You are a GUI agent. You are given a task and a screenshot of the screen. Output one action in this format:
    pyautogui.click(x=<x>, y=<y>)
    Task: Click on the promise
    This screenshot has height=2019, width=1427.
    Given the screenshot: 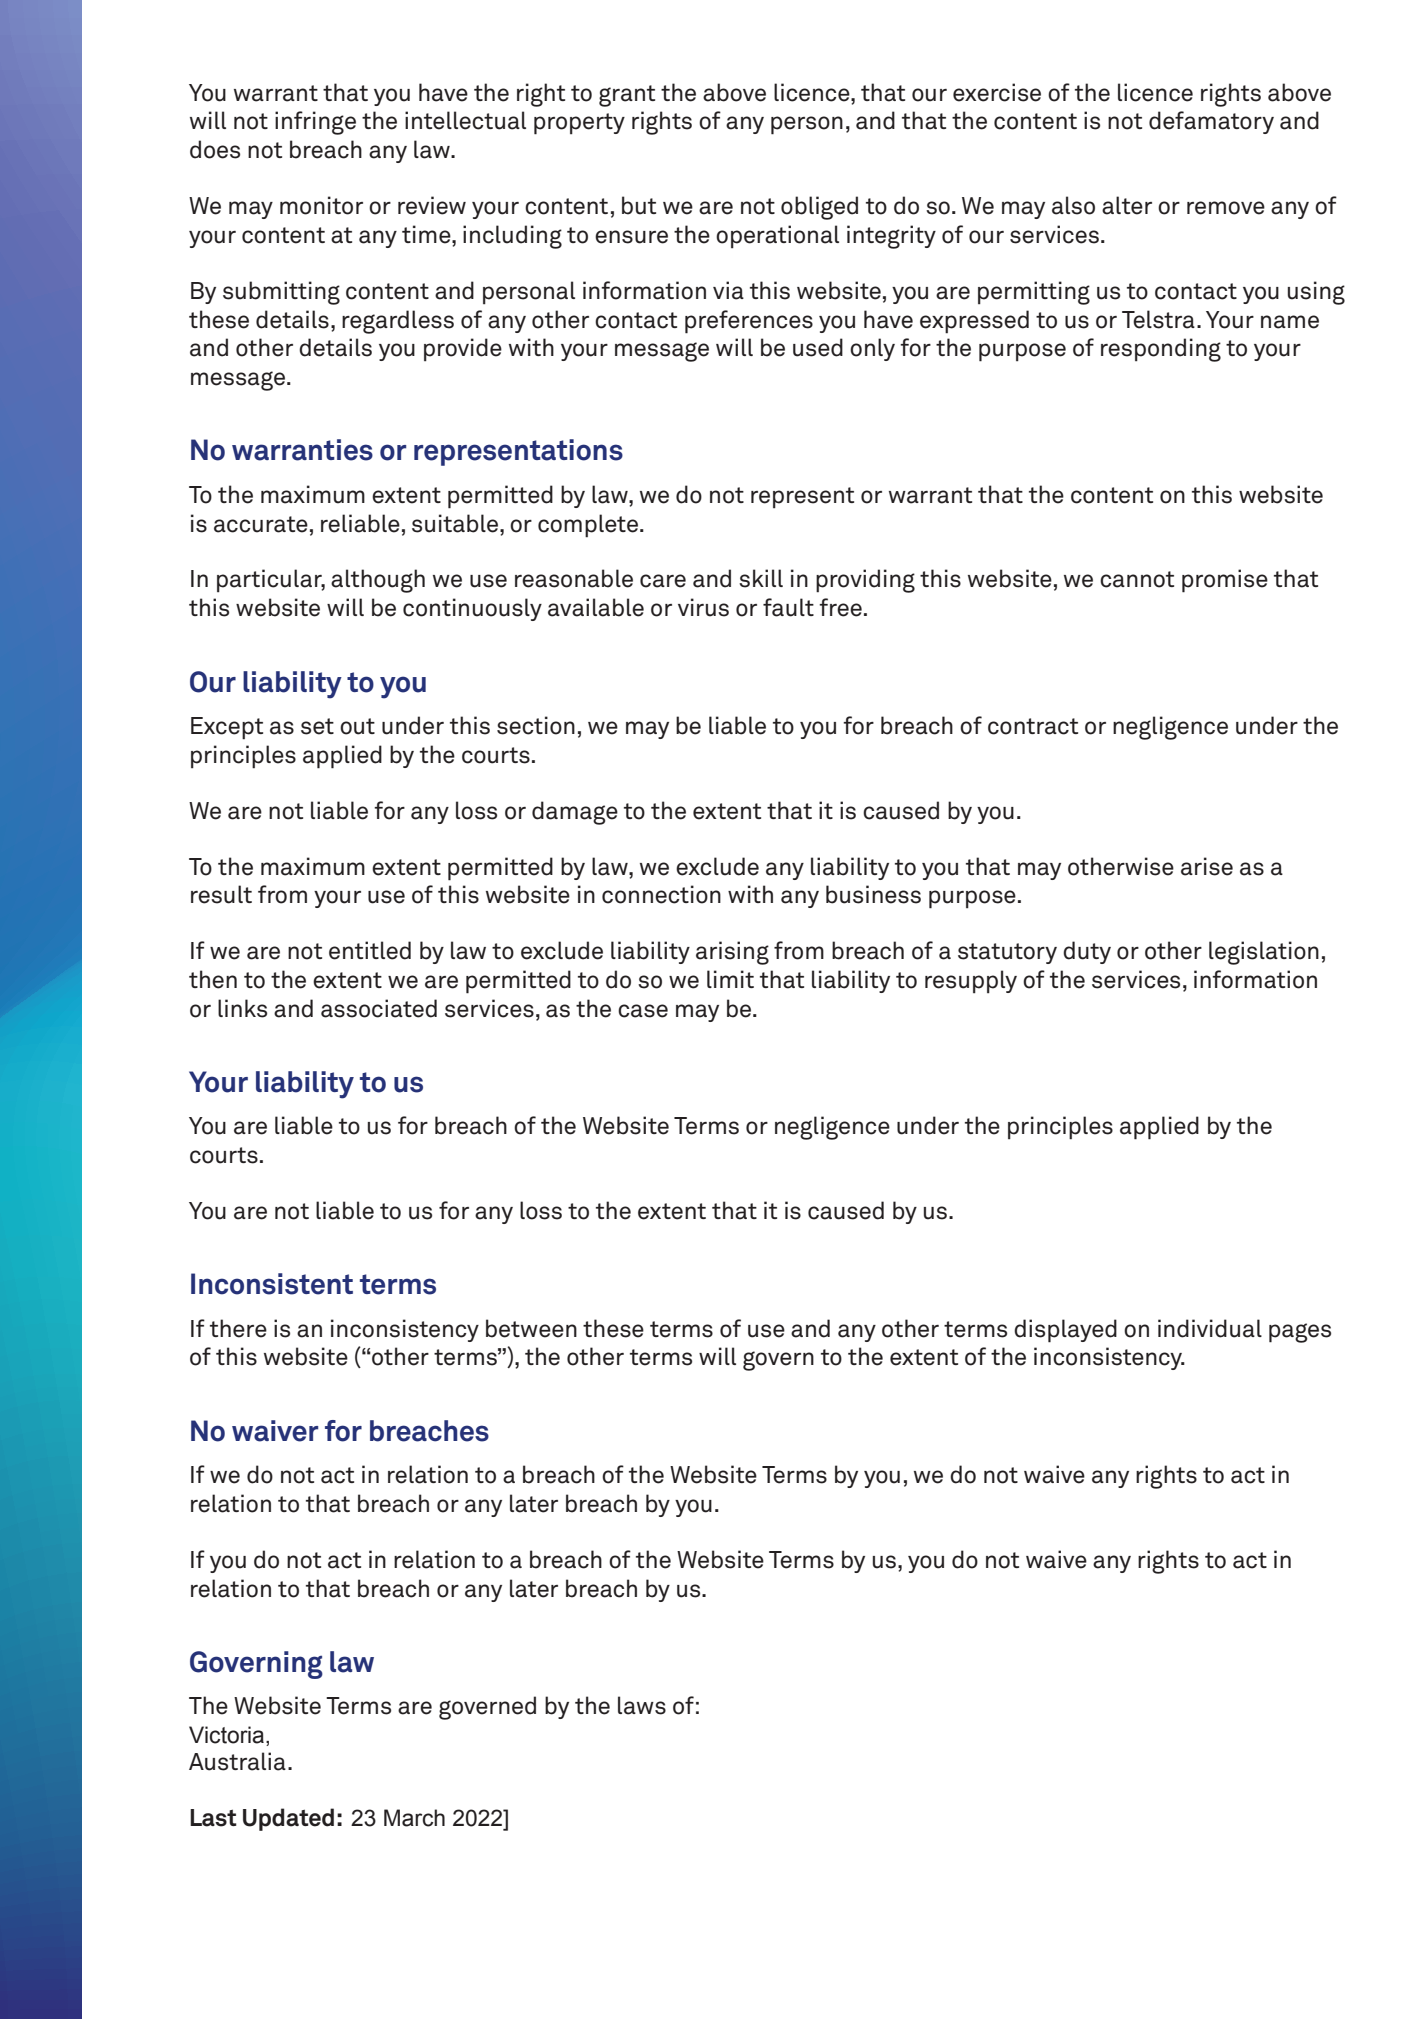 What is the action you would take?
    pyautogui.click(x=1225, y=581)
